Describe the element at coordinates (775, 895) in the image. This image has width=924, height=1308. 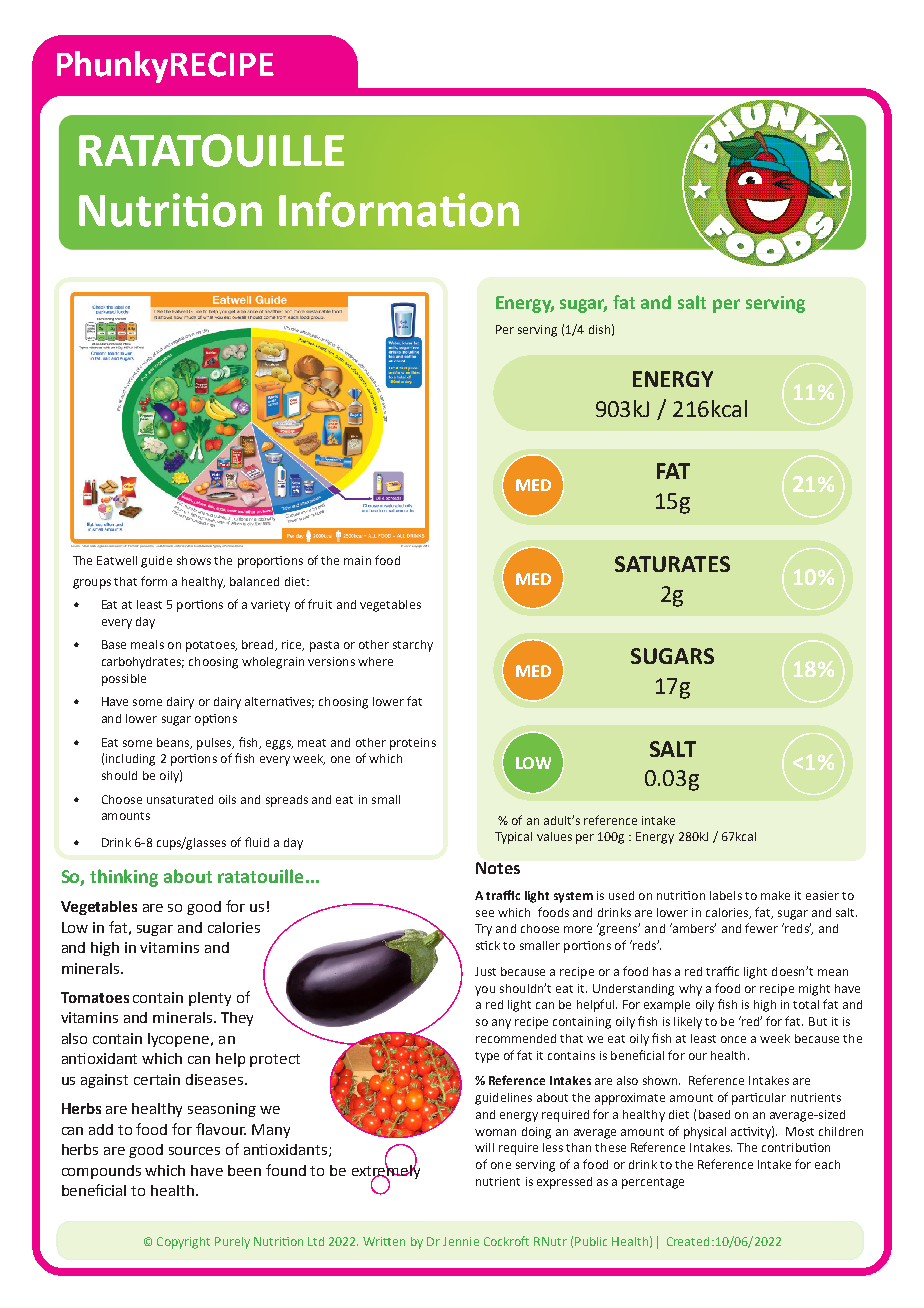
I see `make` at that location.
